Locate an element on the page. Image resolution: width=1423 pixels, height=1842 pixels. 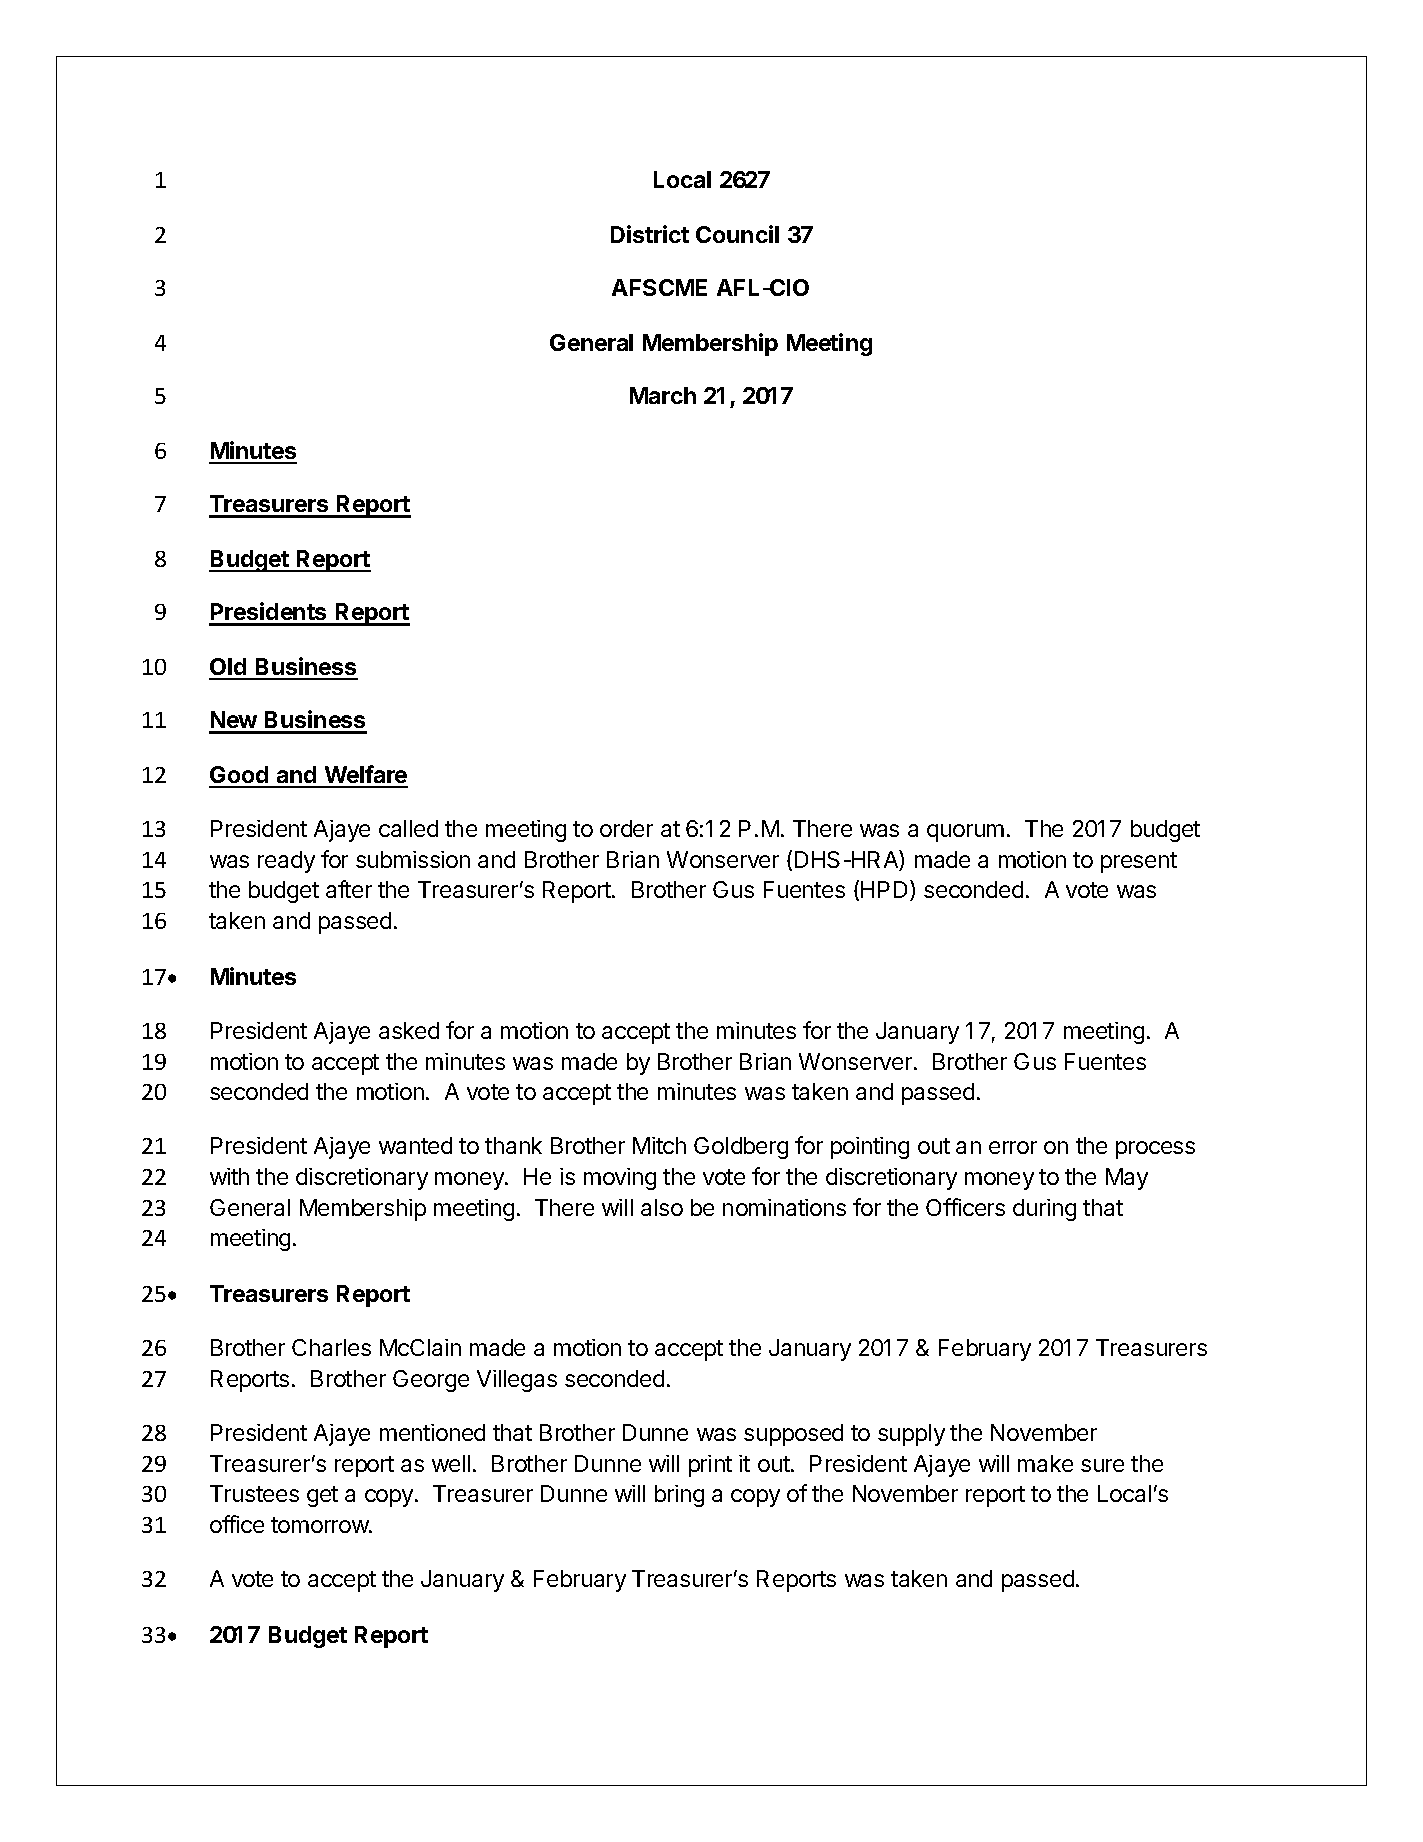
called is located at coordinates (408, 828).
